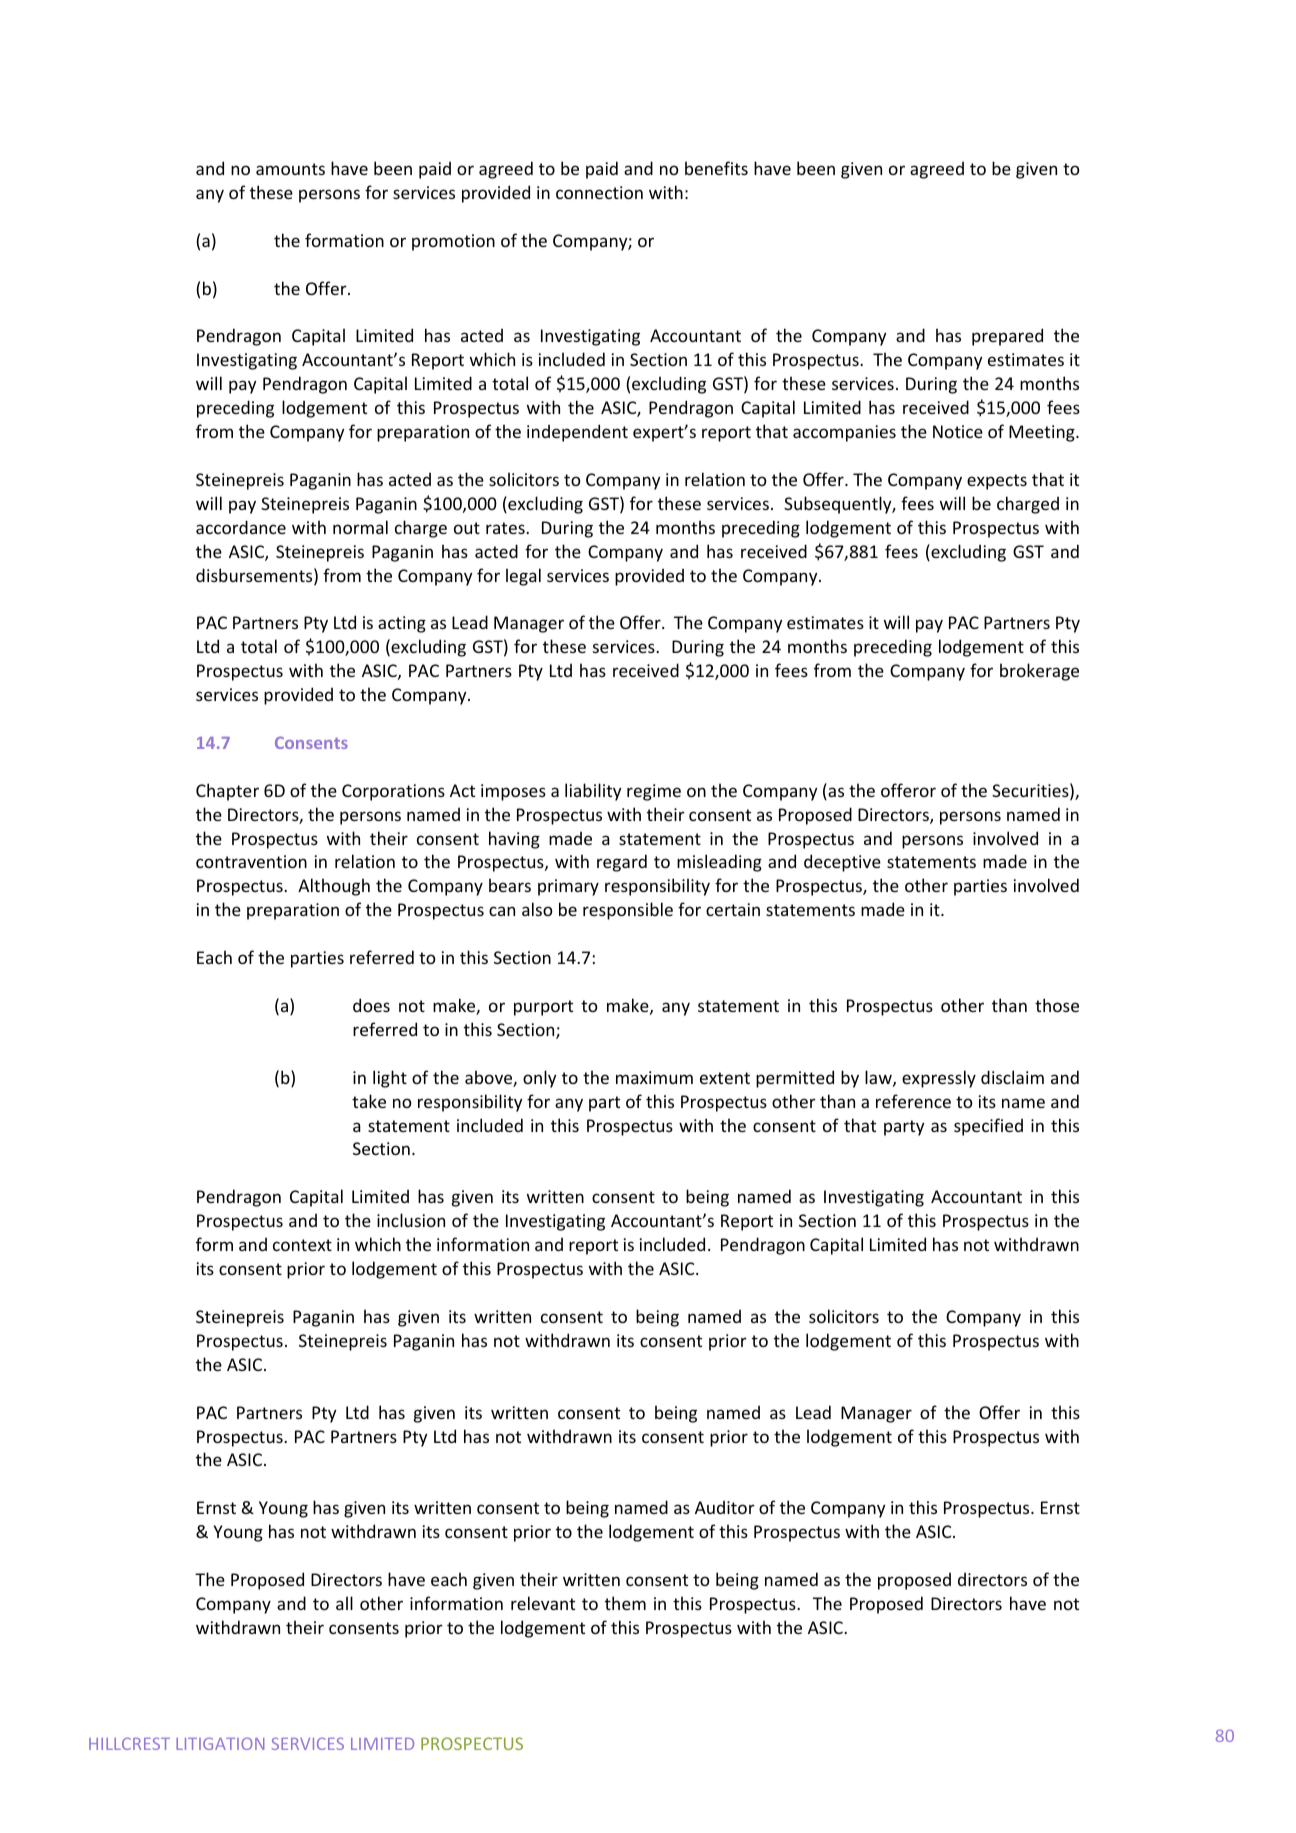 This screenshot has width=1296, height=1833. Describe the element at coordinates (1007, 337) in the screenshot. I see `prepared` at that location.
